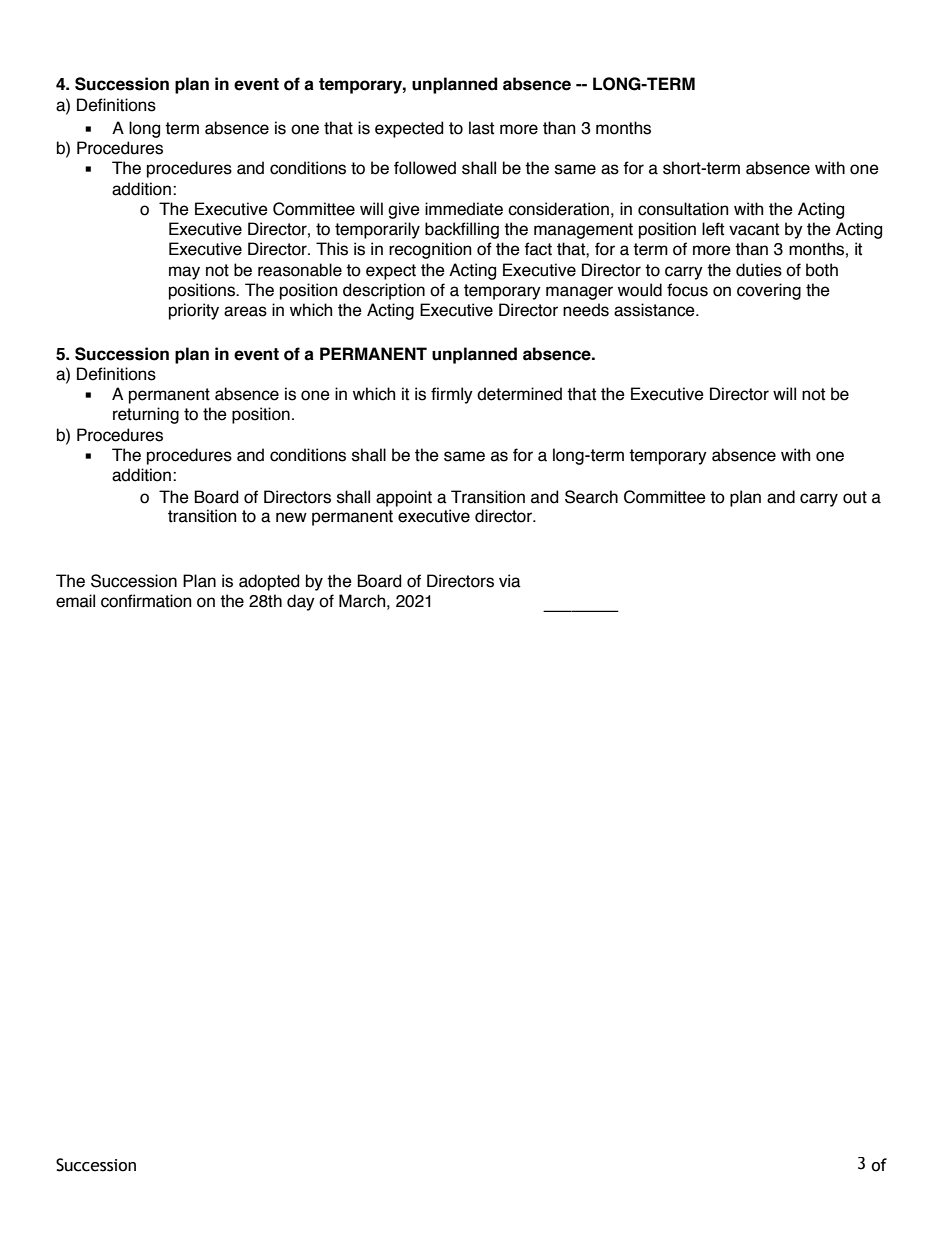 This page has height=1233, width=952. What do you see at coordinates (510, 581) in the page?
I see `via` at bounding box center [510, 581].
